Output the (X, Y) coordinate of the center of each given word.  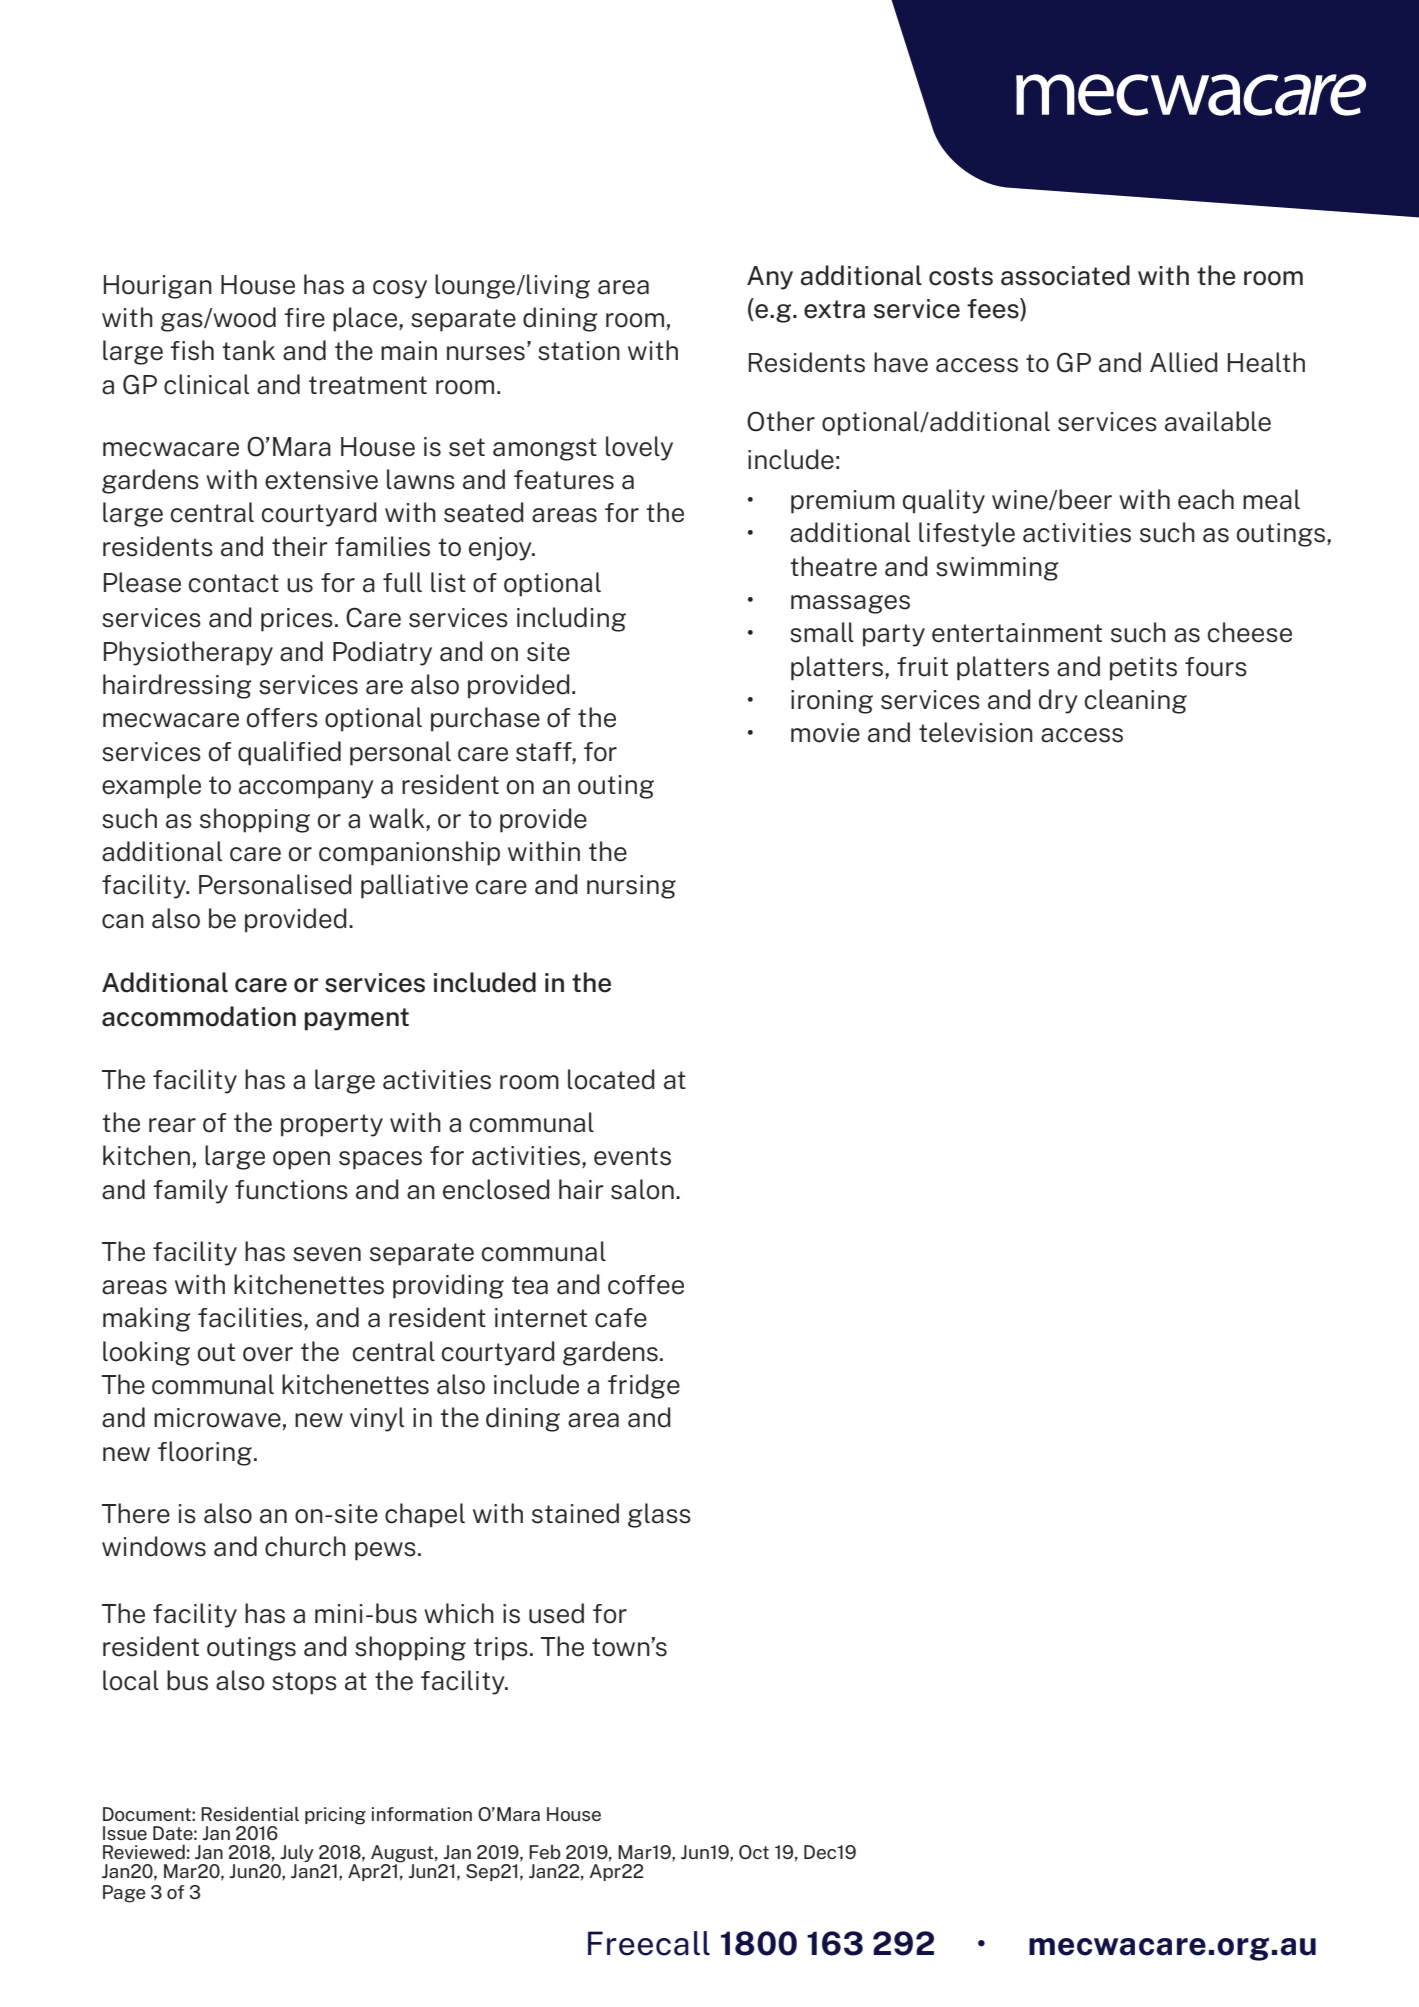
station (579, 351)
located (611, 1079)
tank (248, 350)
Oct (754, 1852)
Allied (1184, 362)
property (332, 1125)
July (297, 1853)
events (632, 1156)
